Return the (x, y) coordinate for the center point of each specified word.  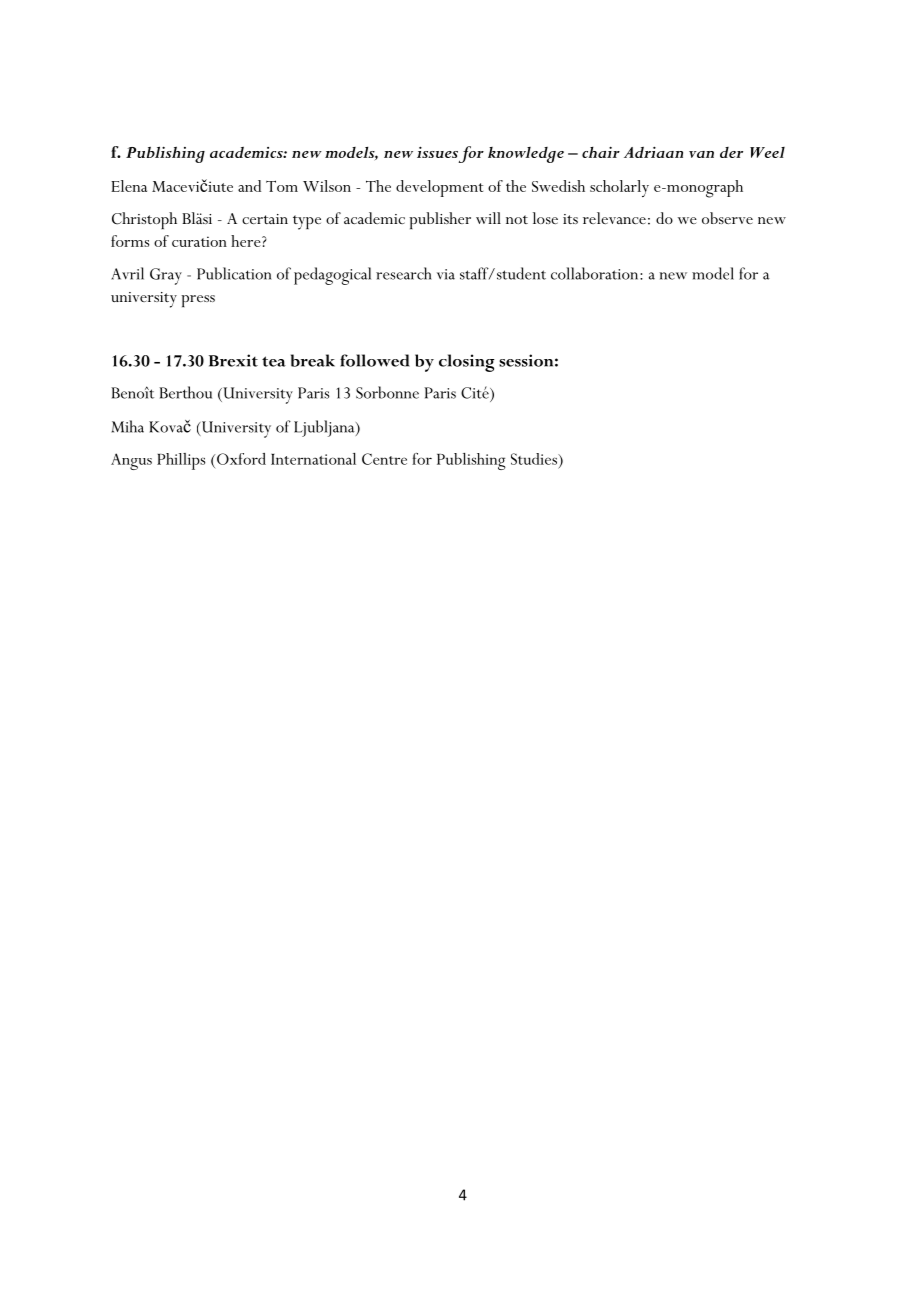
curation (199, 241)
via (446, 274)
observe (727, 218)
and (249, 186)
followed (375, 360)
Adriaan (653, 152)
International (313, 459)
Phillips (181, 461)
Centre (384, 459)
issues (437, 152)
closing (466, 363)
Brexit (233, 360)
